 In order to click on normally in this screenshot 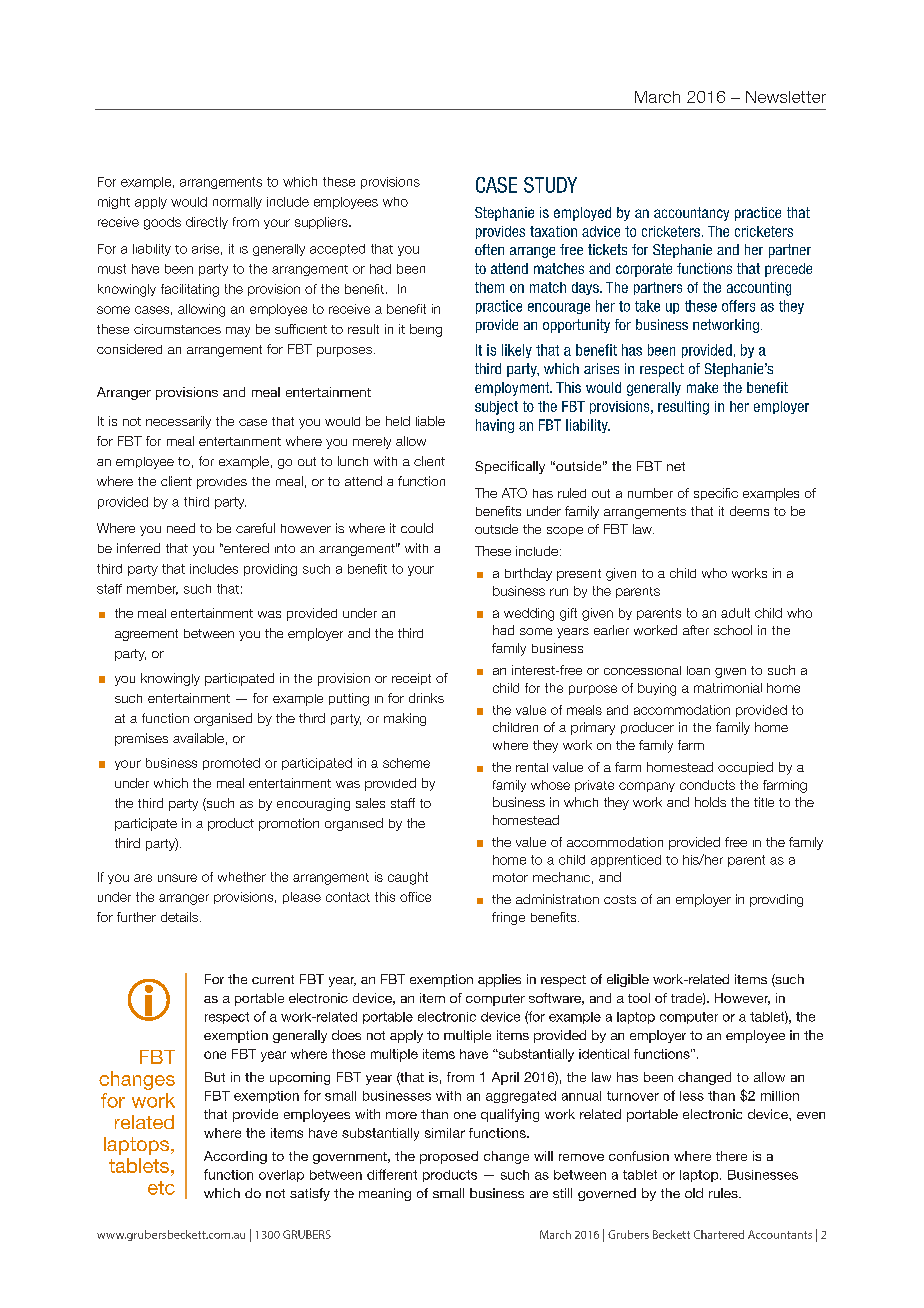, I will do `click(237, 203)`.
